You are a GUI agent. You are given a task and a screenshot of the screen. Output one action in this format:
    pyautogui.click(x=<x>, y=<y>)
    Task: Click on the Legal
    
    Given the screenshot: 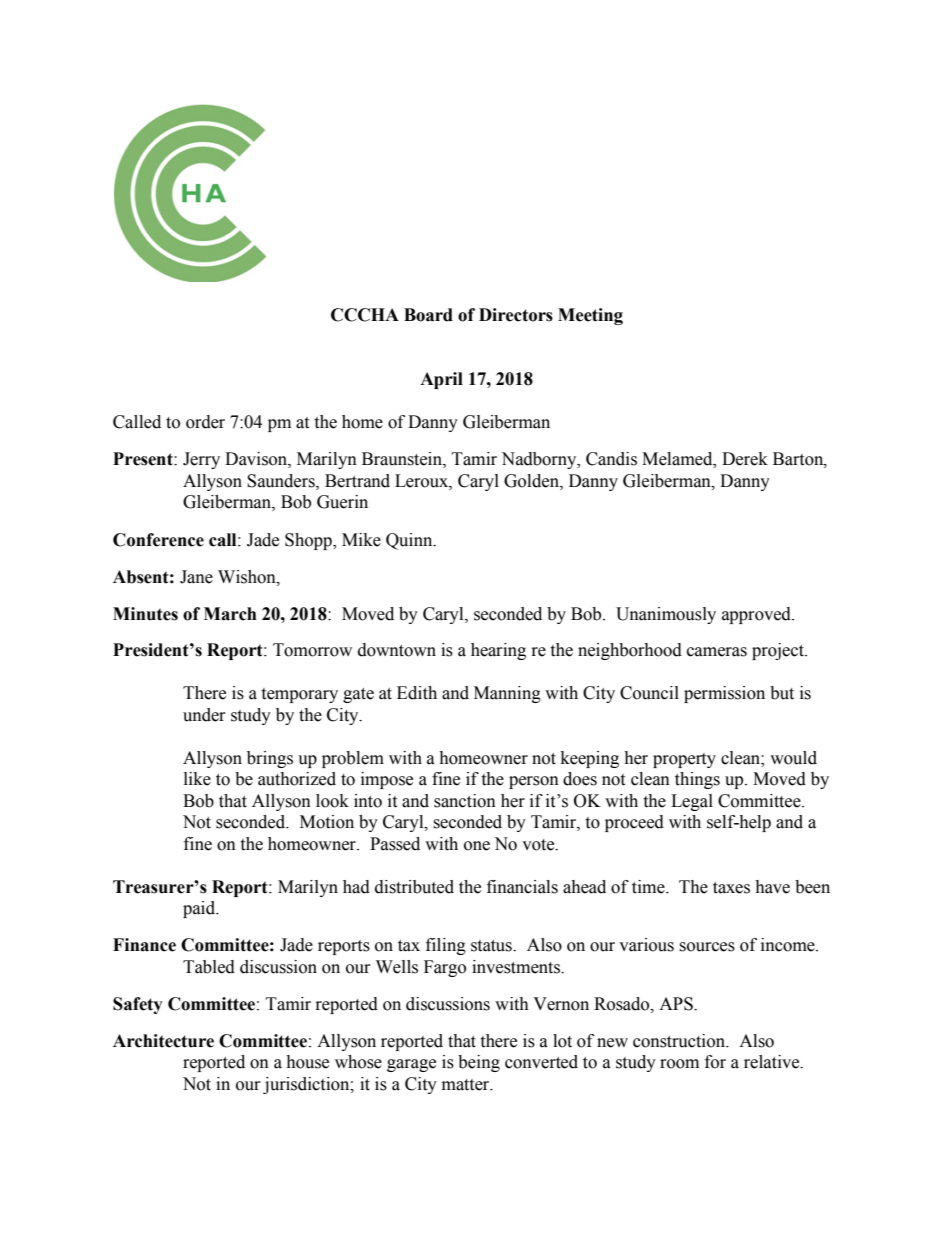 What is the action you would take?
    pyautogui.click(x=692, y=802)
